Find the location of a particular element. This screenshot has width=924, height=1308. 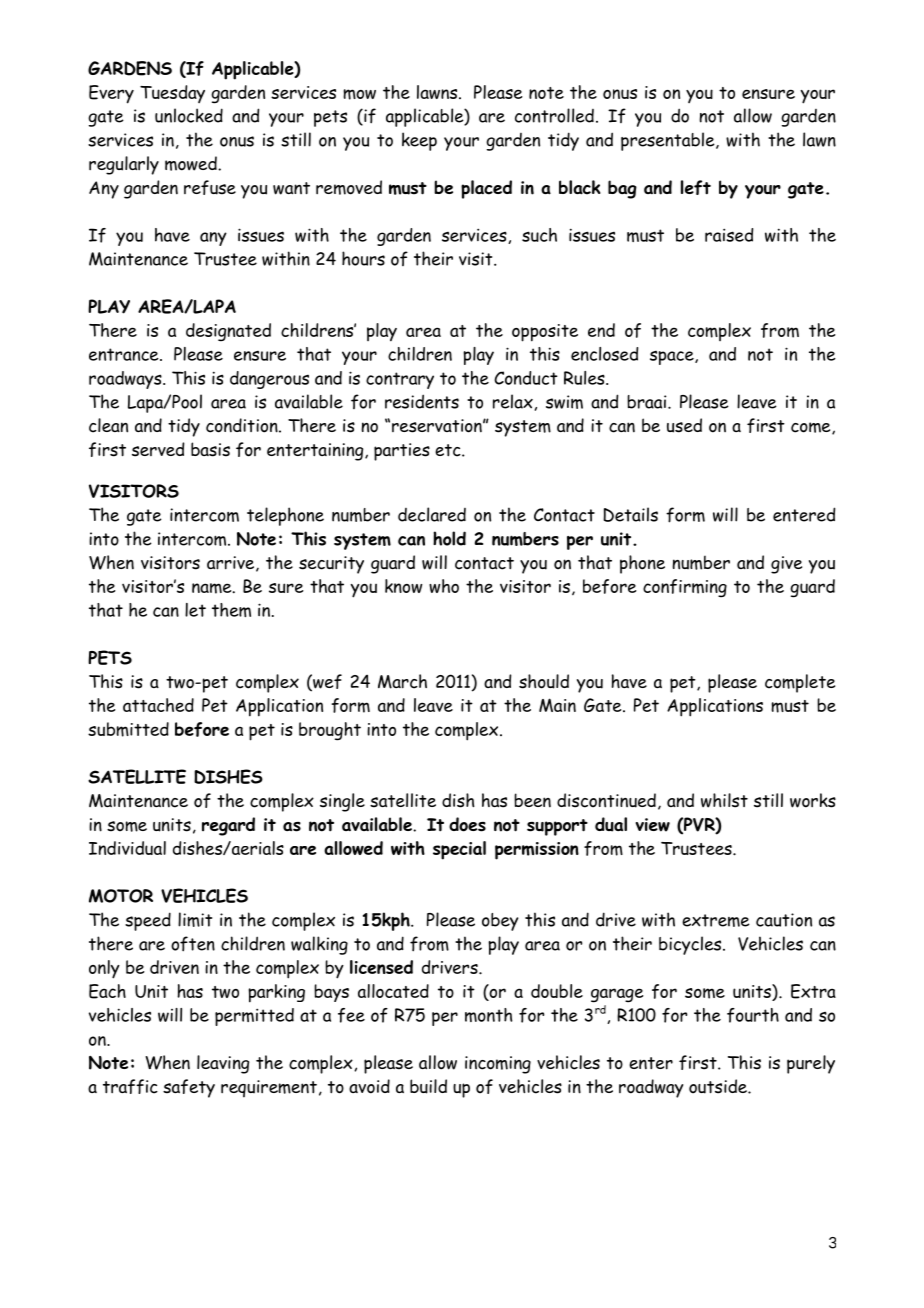

regard is located at coordinates (228, 826).
